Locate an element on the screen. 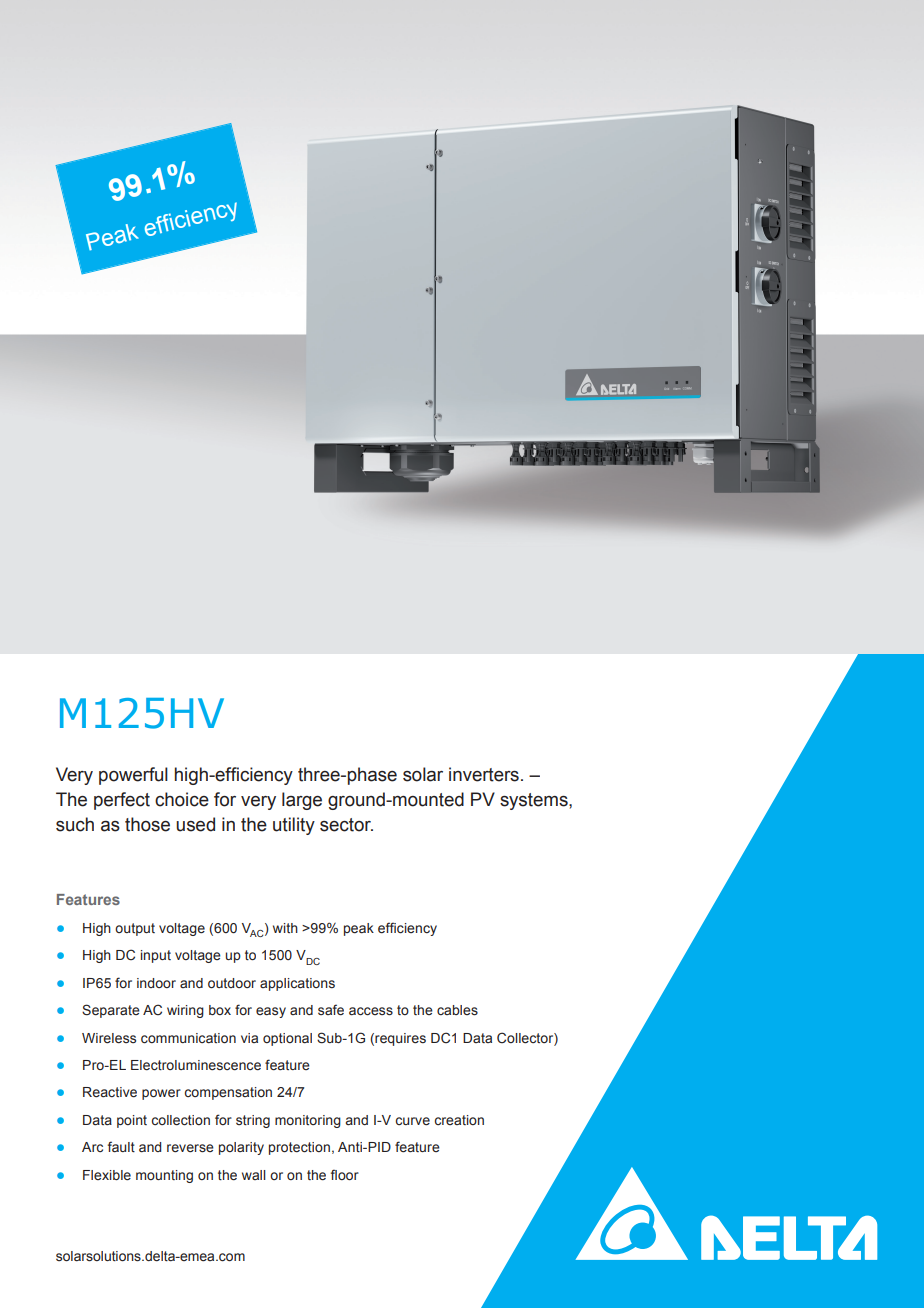 The height and width of the screenshot is (1308, 924). inverters is located at coordinates (484, 774).
